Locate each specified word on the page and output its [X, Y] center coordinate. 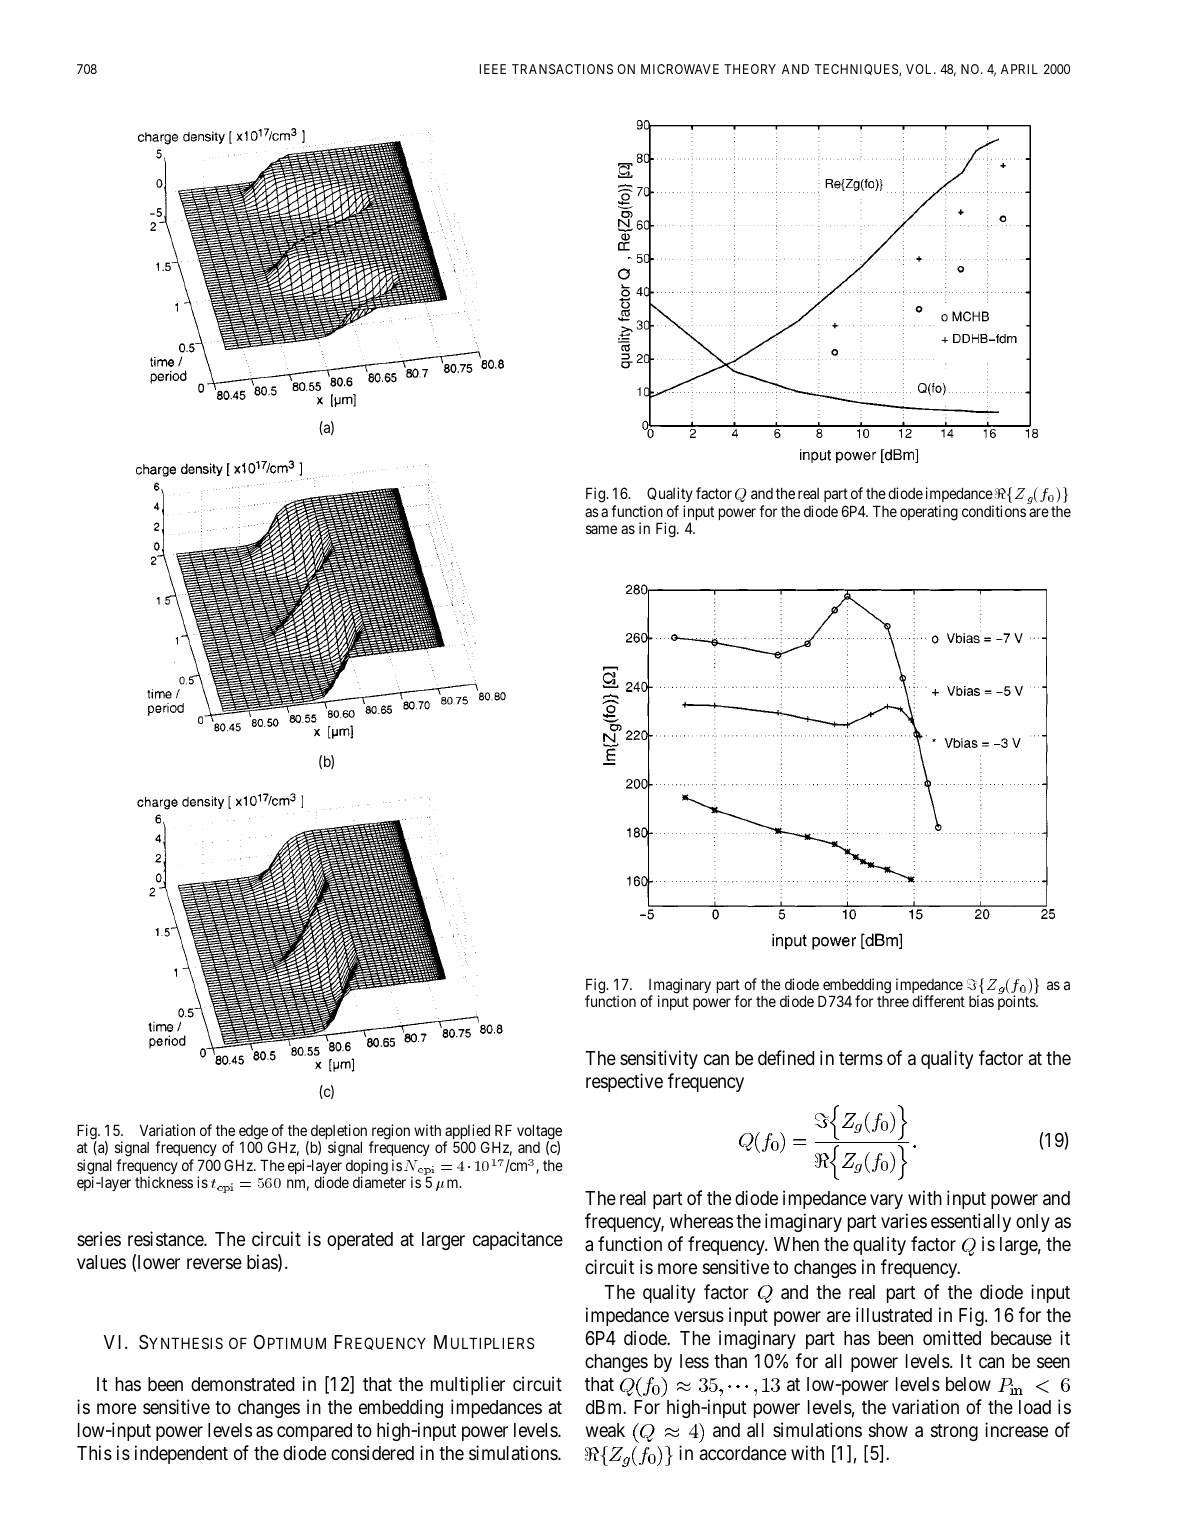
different [938, 1001]
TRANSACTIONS [562, 69]
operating [929, 513]
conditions [994, 511]
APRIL [1019, 69]
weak [605, 1430]
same [601, 529]
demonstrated [242, 1384]
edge [253, 1133]
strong [954, 1432]
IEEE [492, 69]
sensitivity [659, 1059]
